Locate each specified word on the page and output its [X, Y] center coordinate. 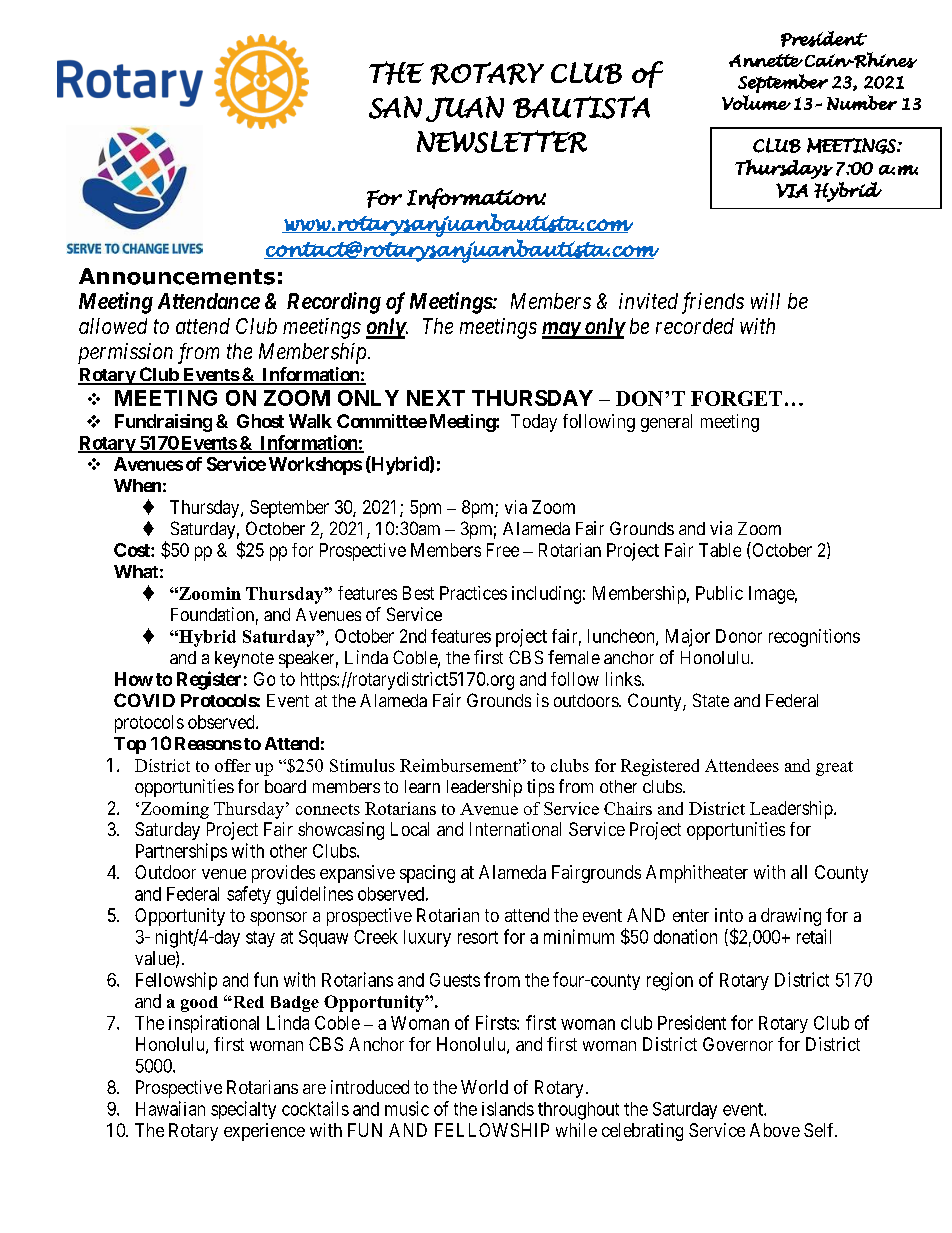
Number [862, 102]
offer [233, 765]
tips [540, 788]
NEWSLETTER [502, 141]
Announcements [177, 276]
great [834, 768]
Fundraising [163, 423]
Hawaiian [170, 1108]
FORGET [736, 398]
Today [534, 423]
